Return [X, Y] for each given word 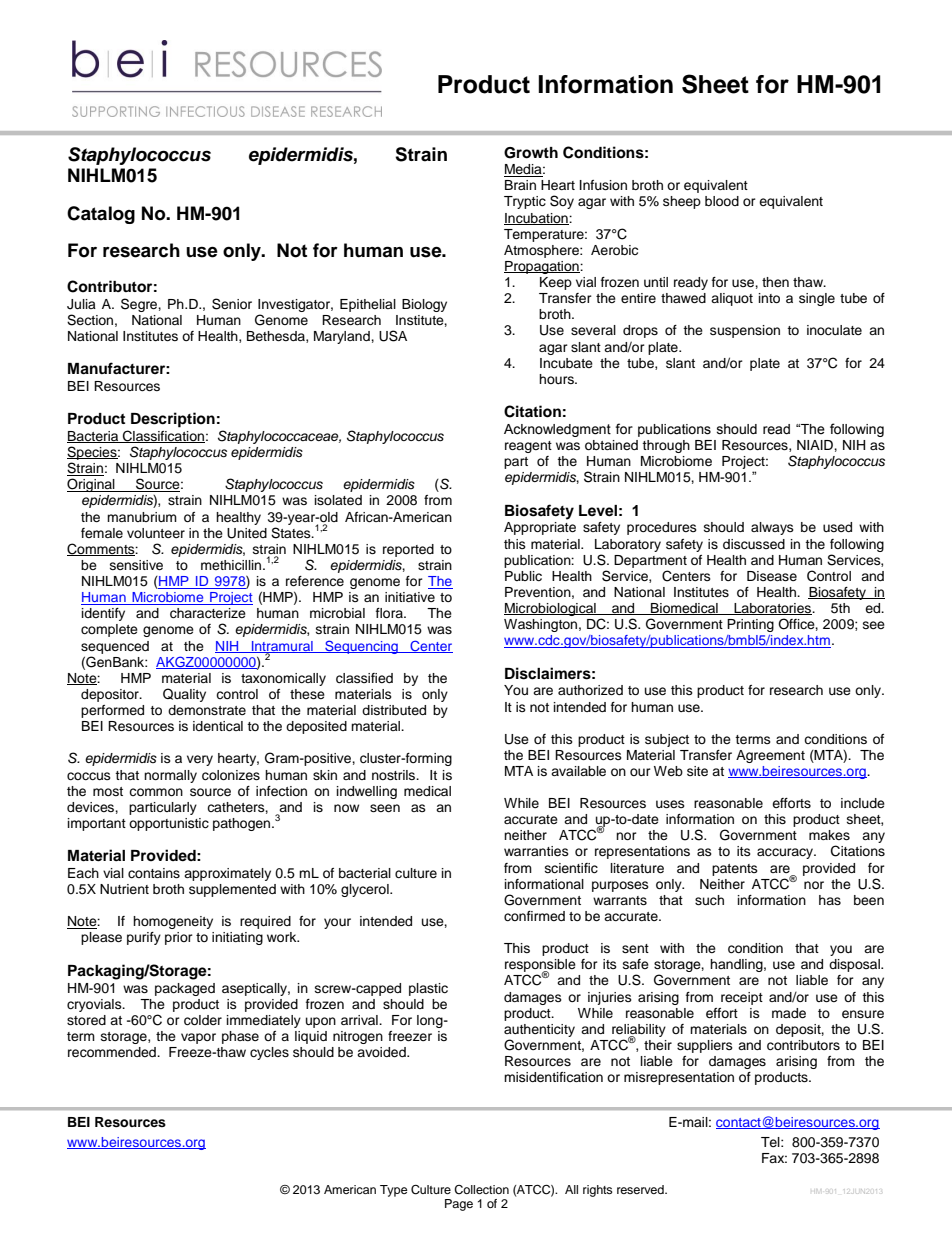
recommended [113, 1052]
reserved [641, 1189]
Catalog [101, 215]
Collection [481, 1190]
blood [722, 201]
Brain [520, 185]
